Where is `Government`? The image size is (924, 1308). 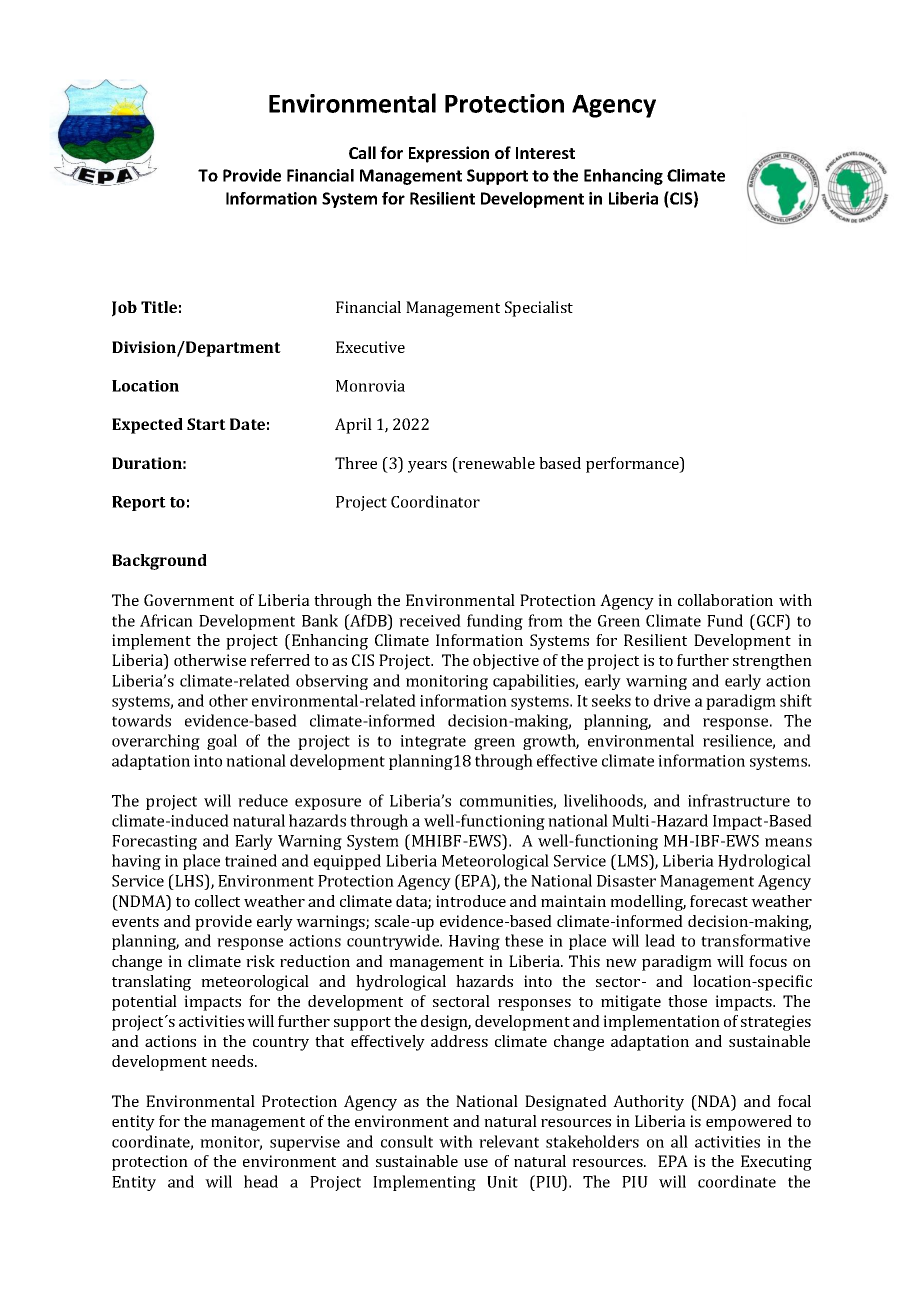
Government is located at coordinates (189, 600).
